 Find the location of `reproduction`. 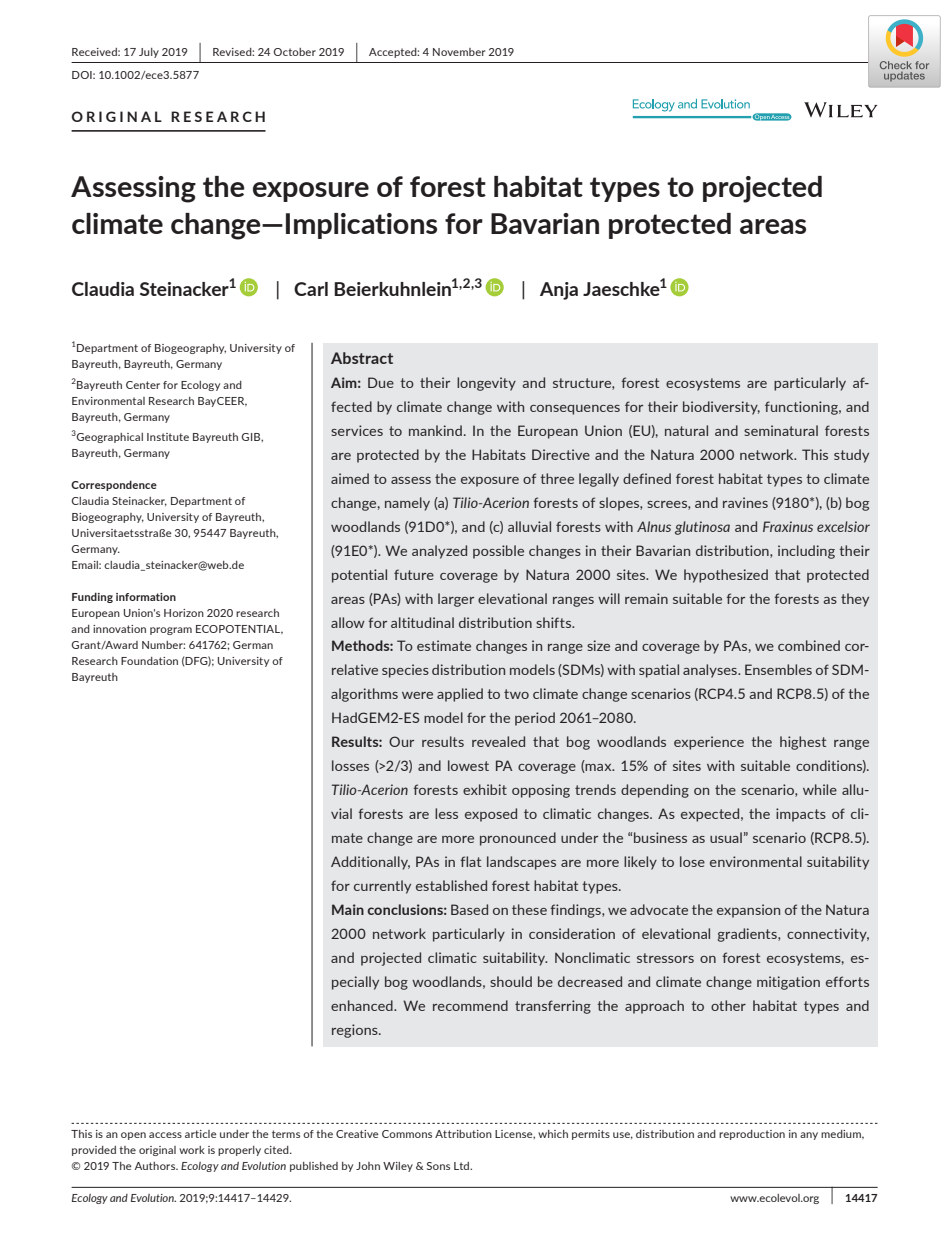

reproduction is located at coordinates (752, 1135).
